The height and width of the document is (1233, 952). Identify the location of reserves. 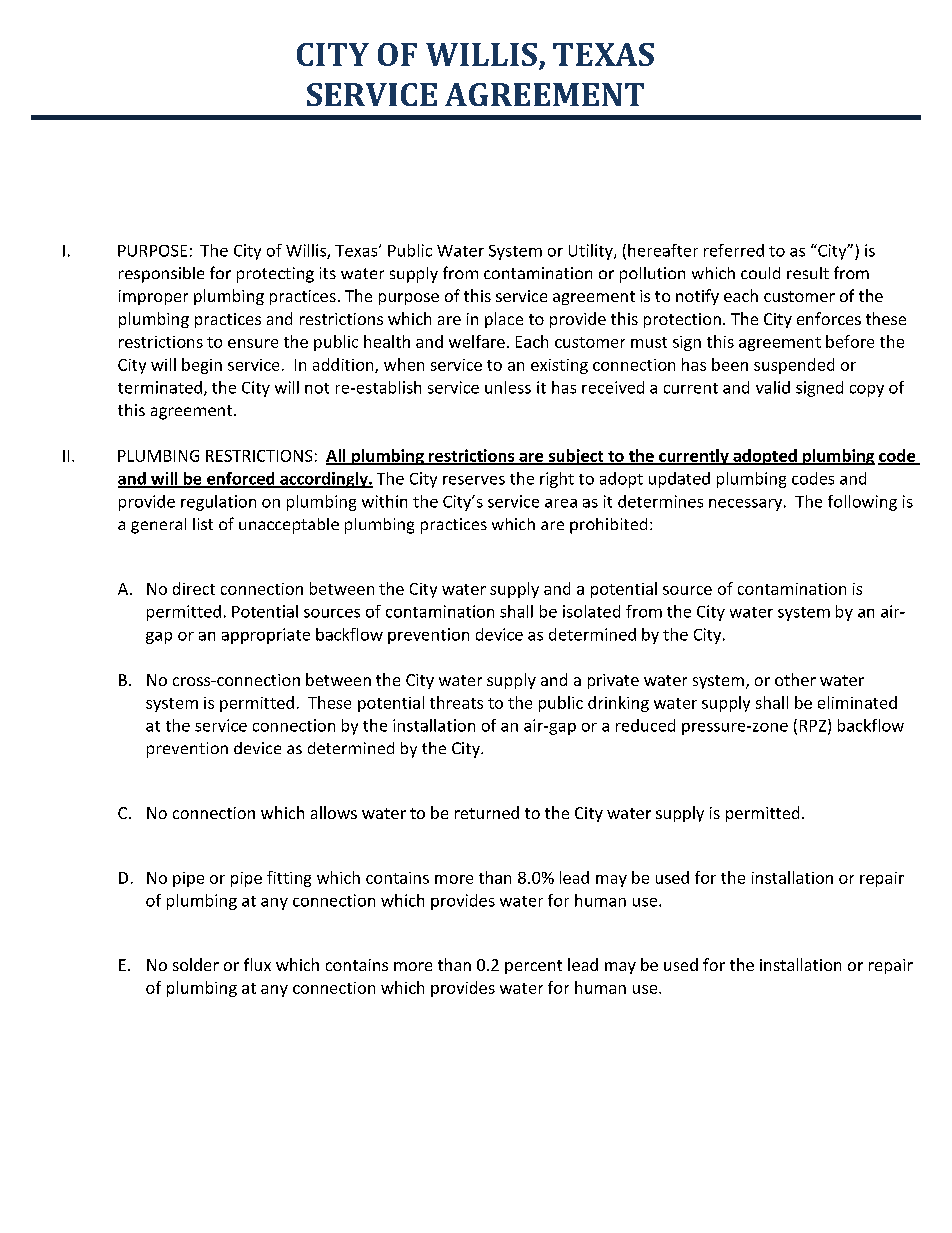
(474, 480).
